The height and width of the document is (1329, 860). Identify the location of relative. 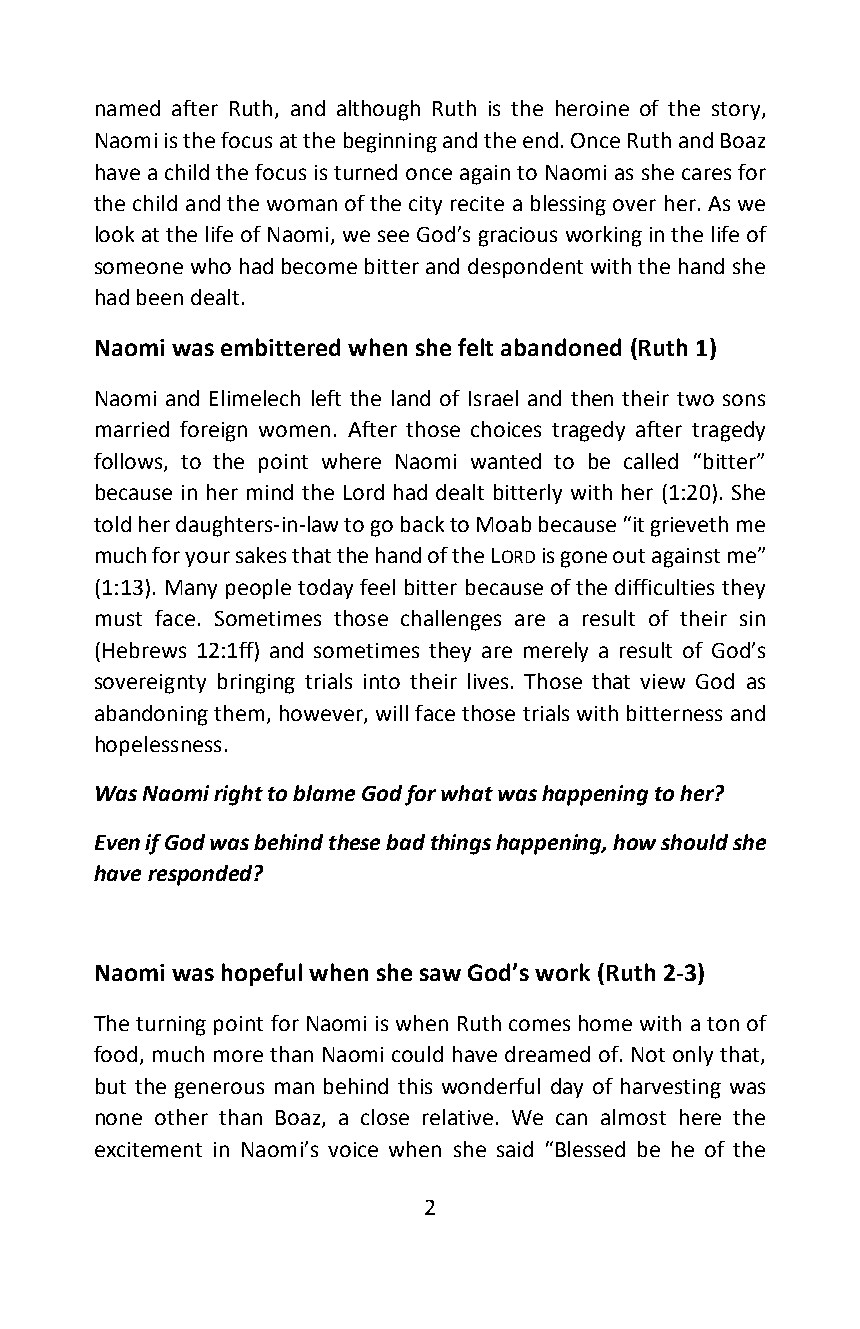
(458, 1117).
